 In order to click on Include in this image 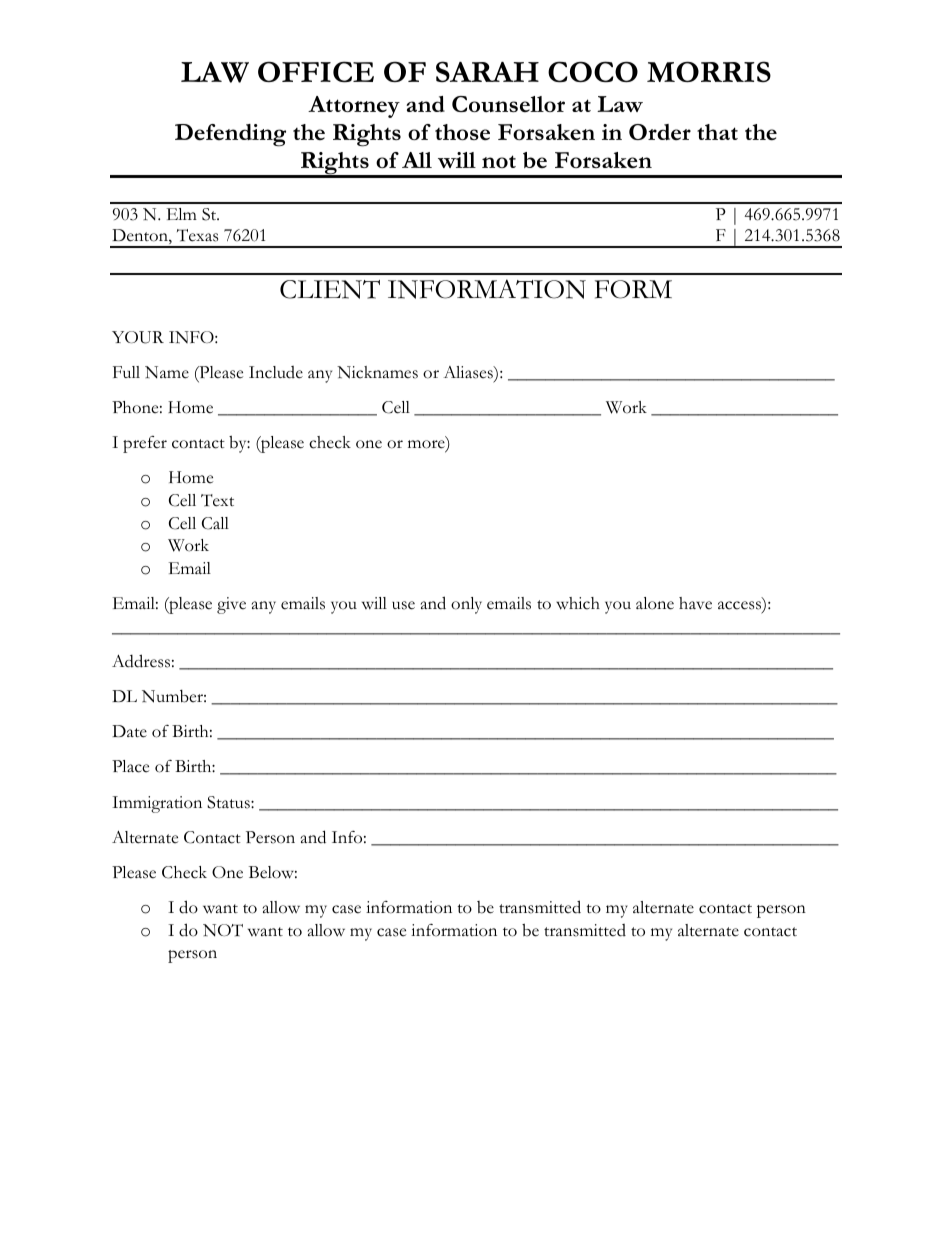, I will do `click(276, 372)`.
